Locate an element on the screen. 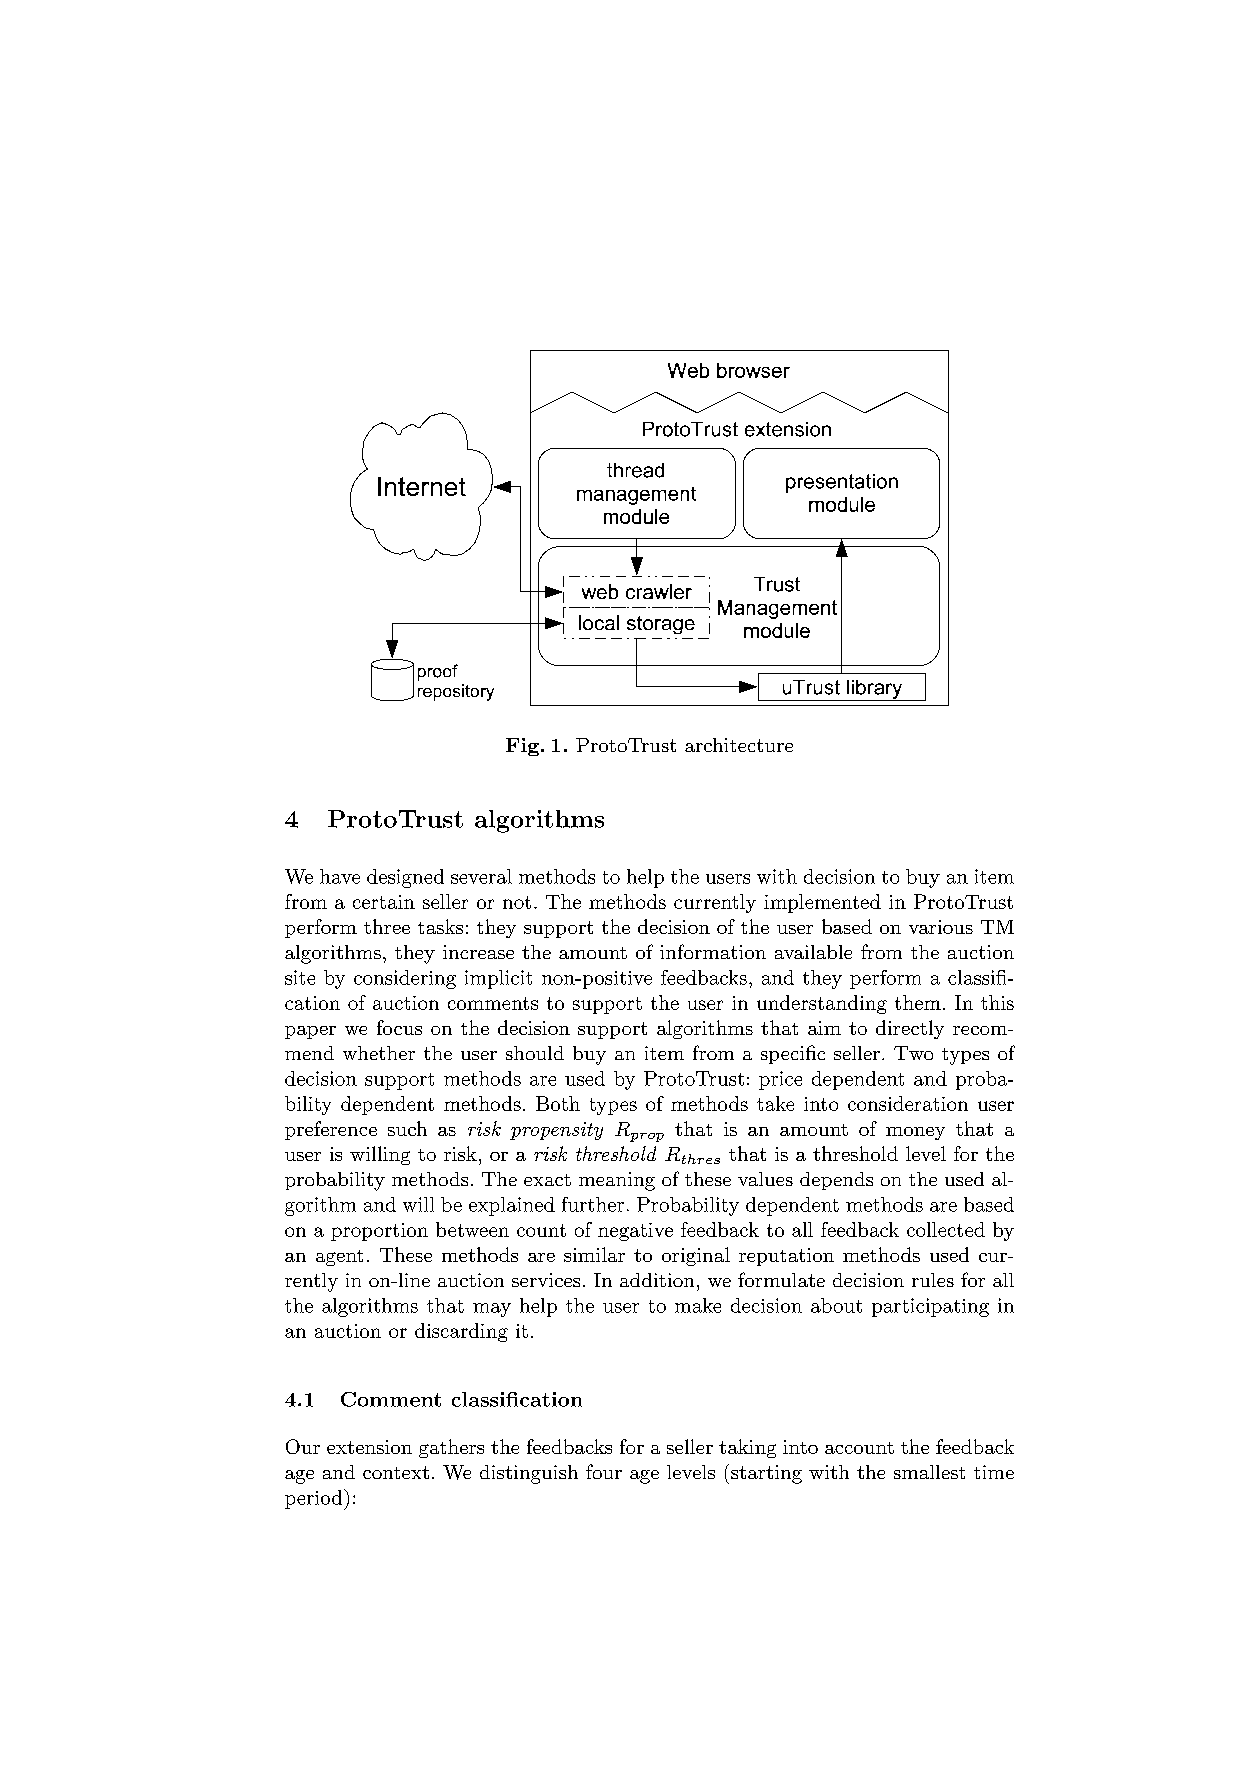  money is located at coordinates (915, 1133).
